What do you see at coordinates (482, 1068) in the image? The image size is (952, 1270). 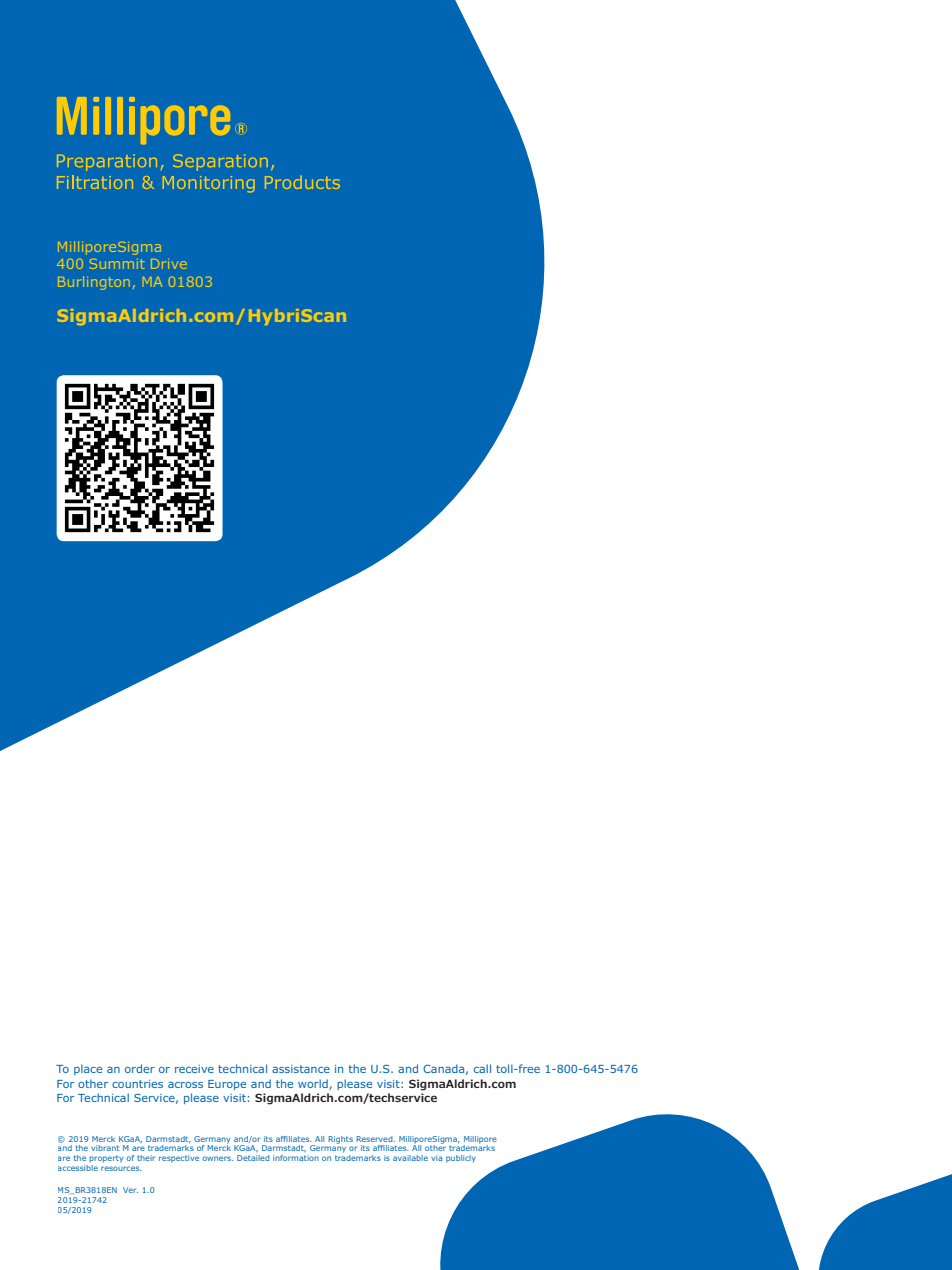 I see `call` at bounding box center [482, 1068].
